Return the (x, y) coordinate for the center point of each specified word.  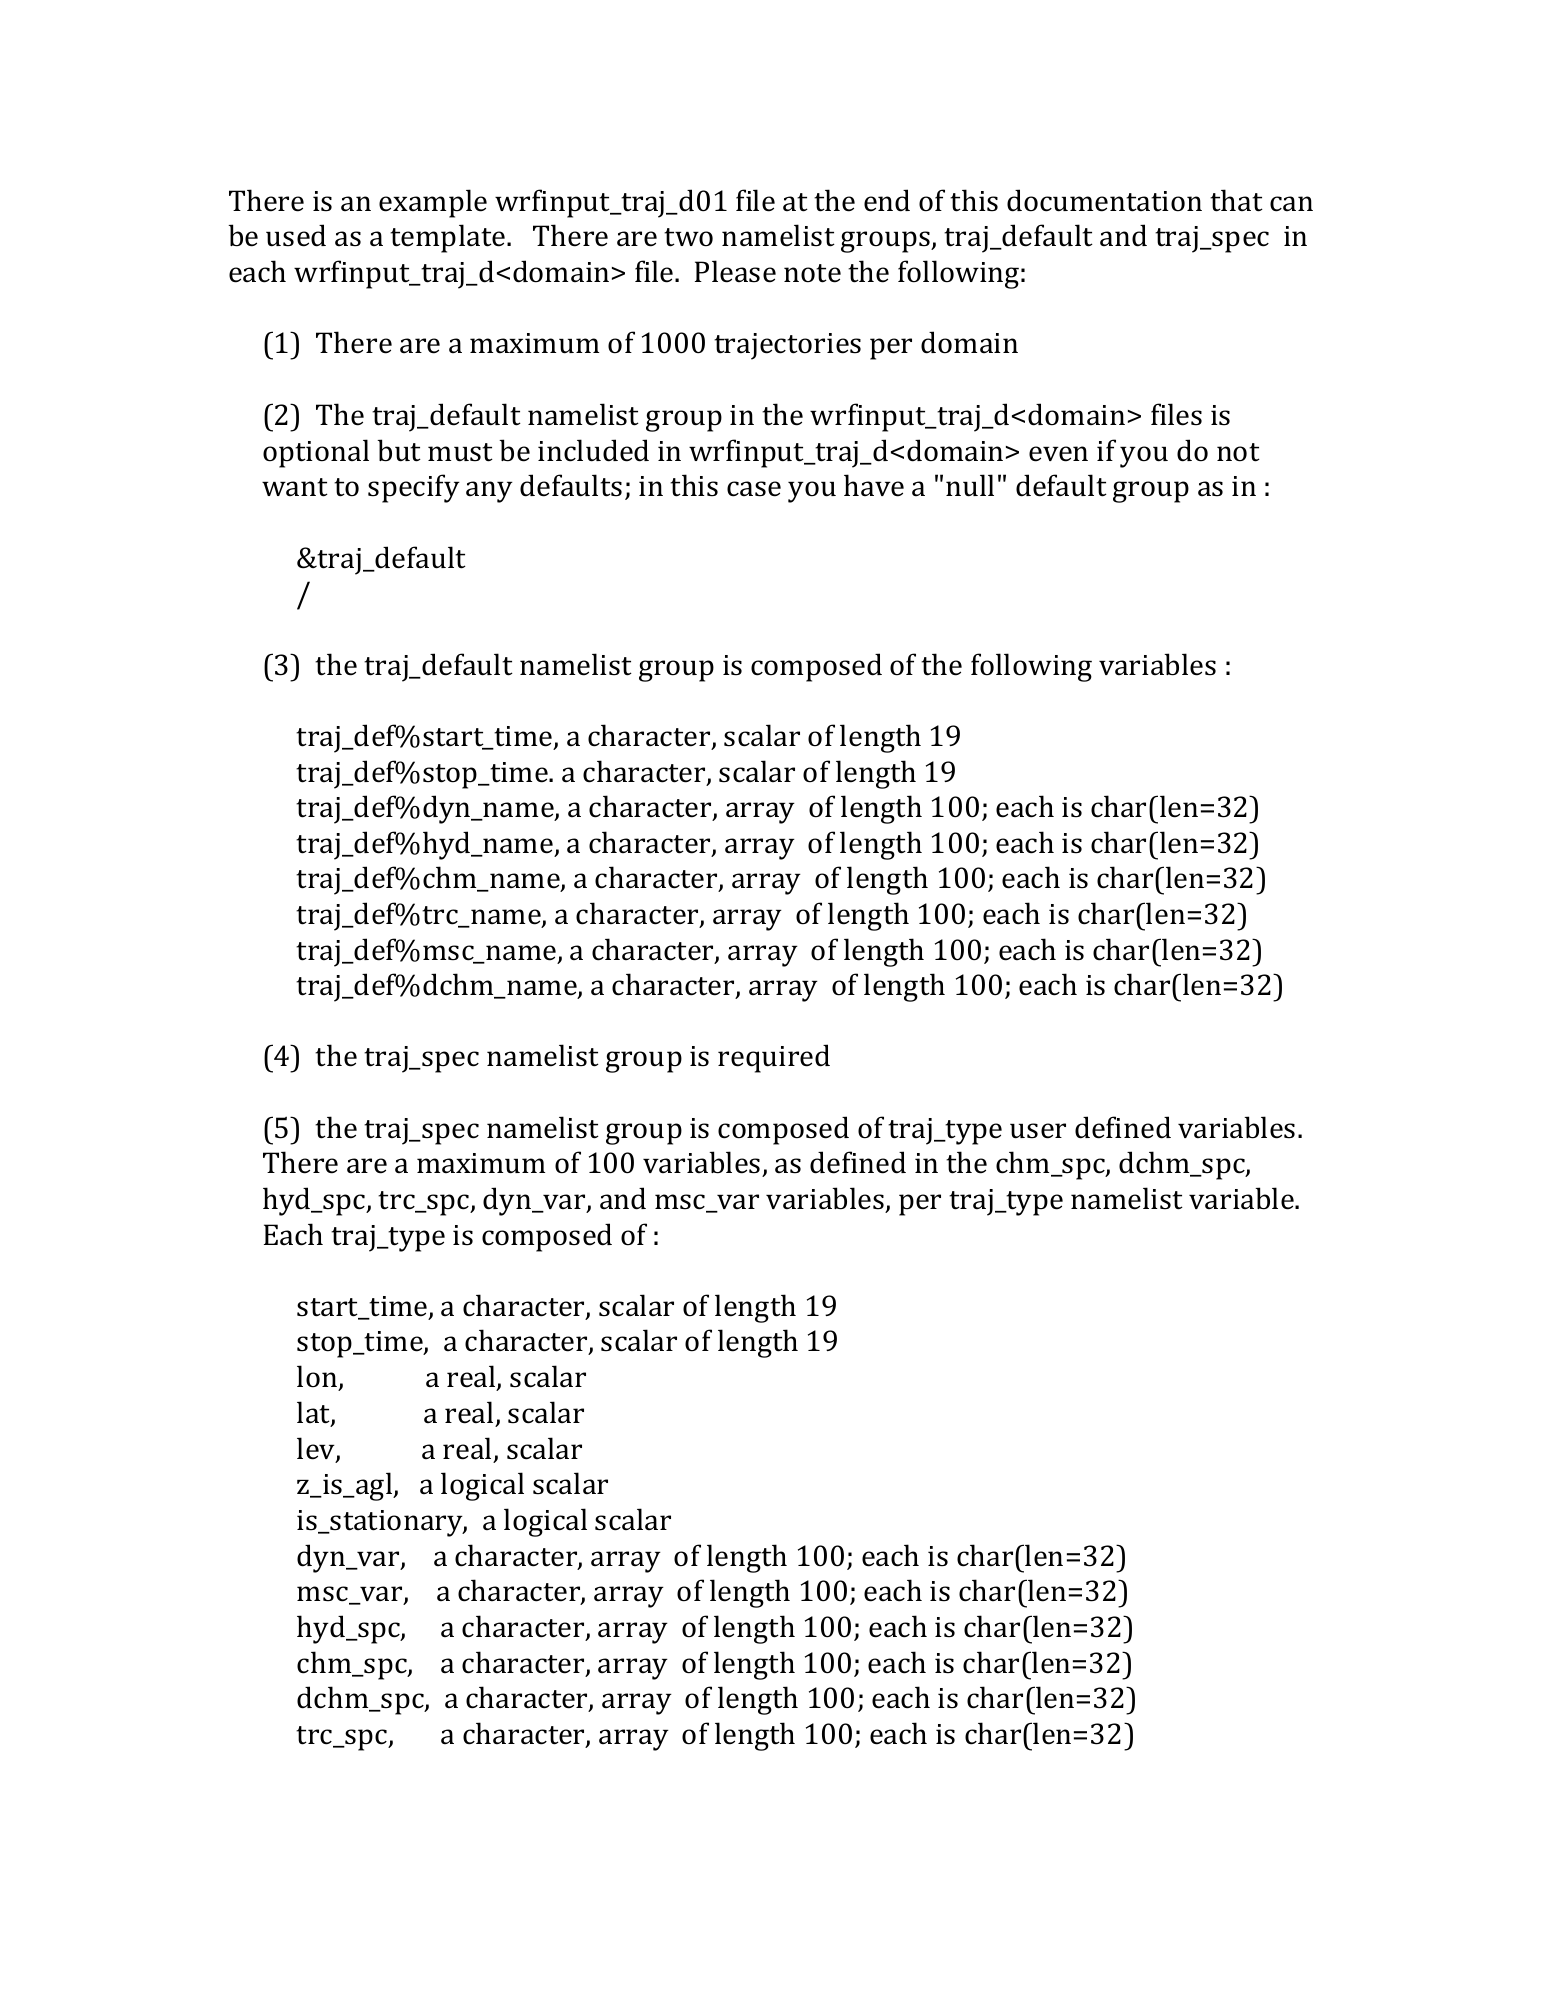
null (970, 485)
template (449, 238)
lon (318, 1378)
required (774, 1058)
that (1236, 200)
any (489, 492)
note (812, 273)
